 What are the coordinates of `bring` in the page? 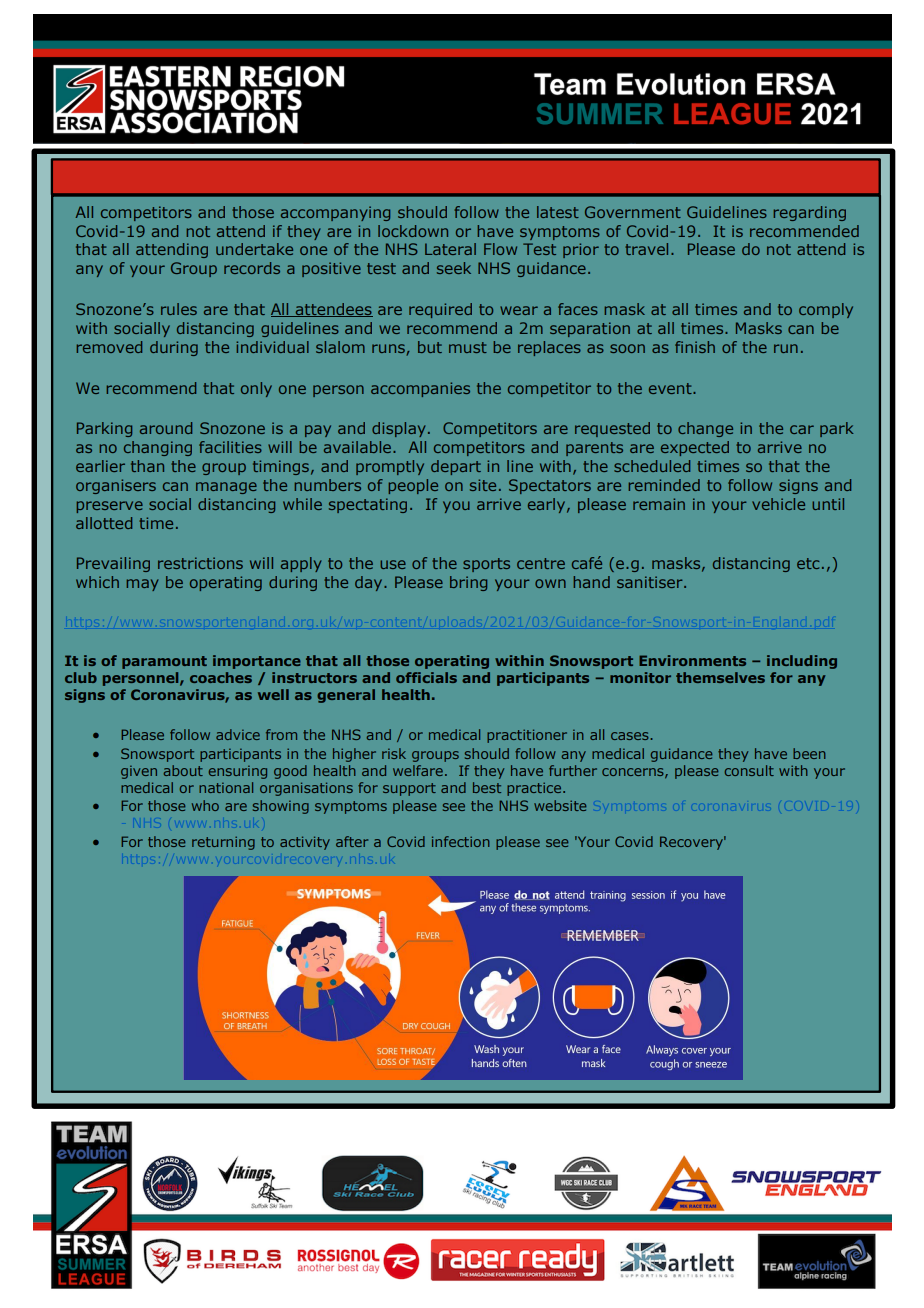 It's located at (468, 583).
